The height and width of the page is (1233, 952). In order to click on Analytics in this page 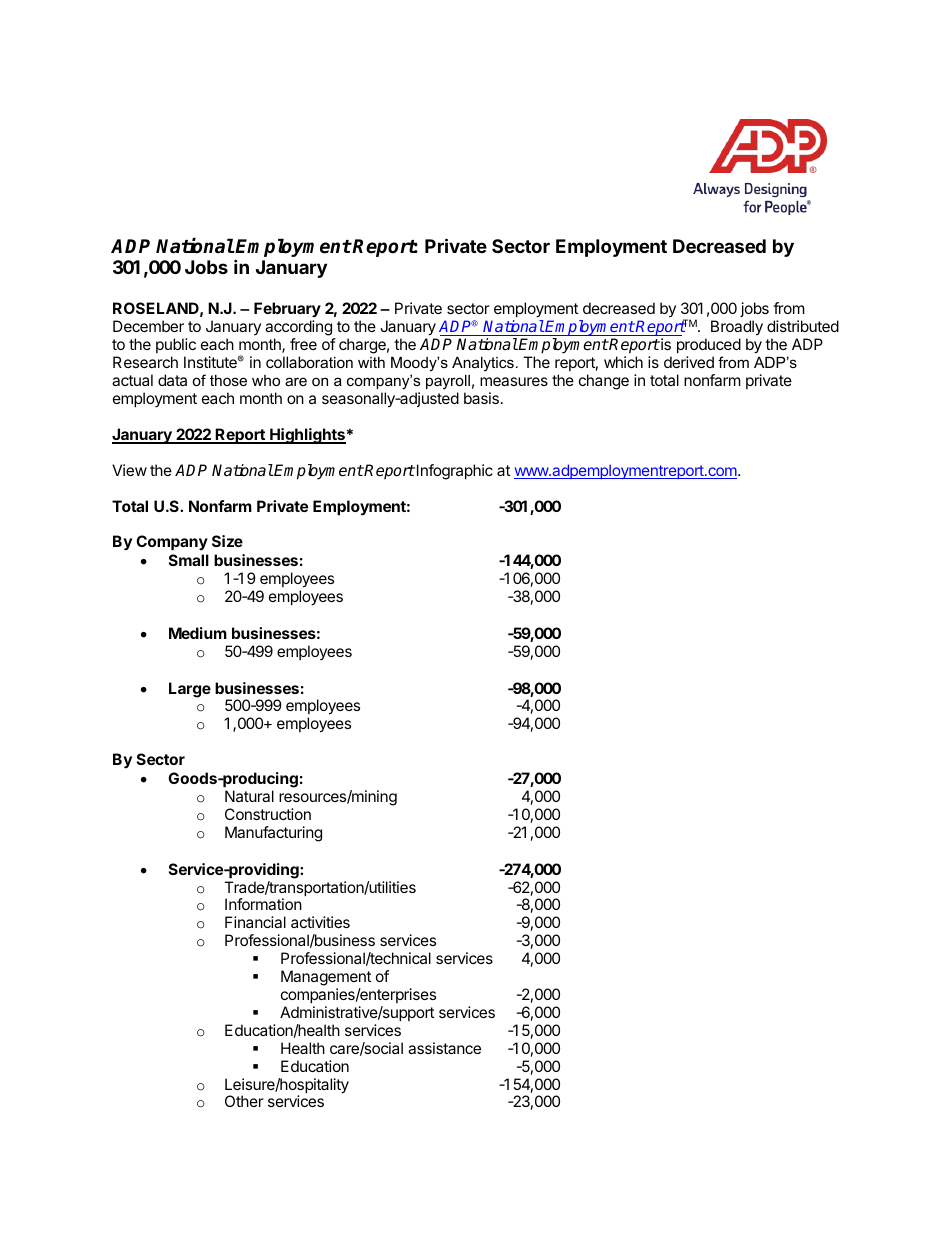, I will do `click(483, 364)`.
